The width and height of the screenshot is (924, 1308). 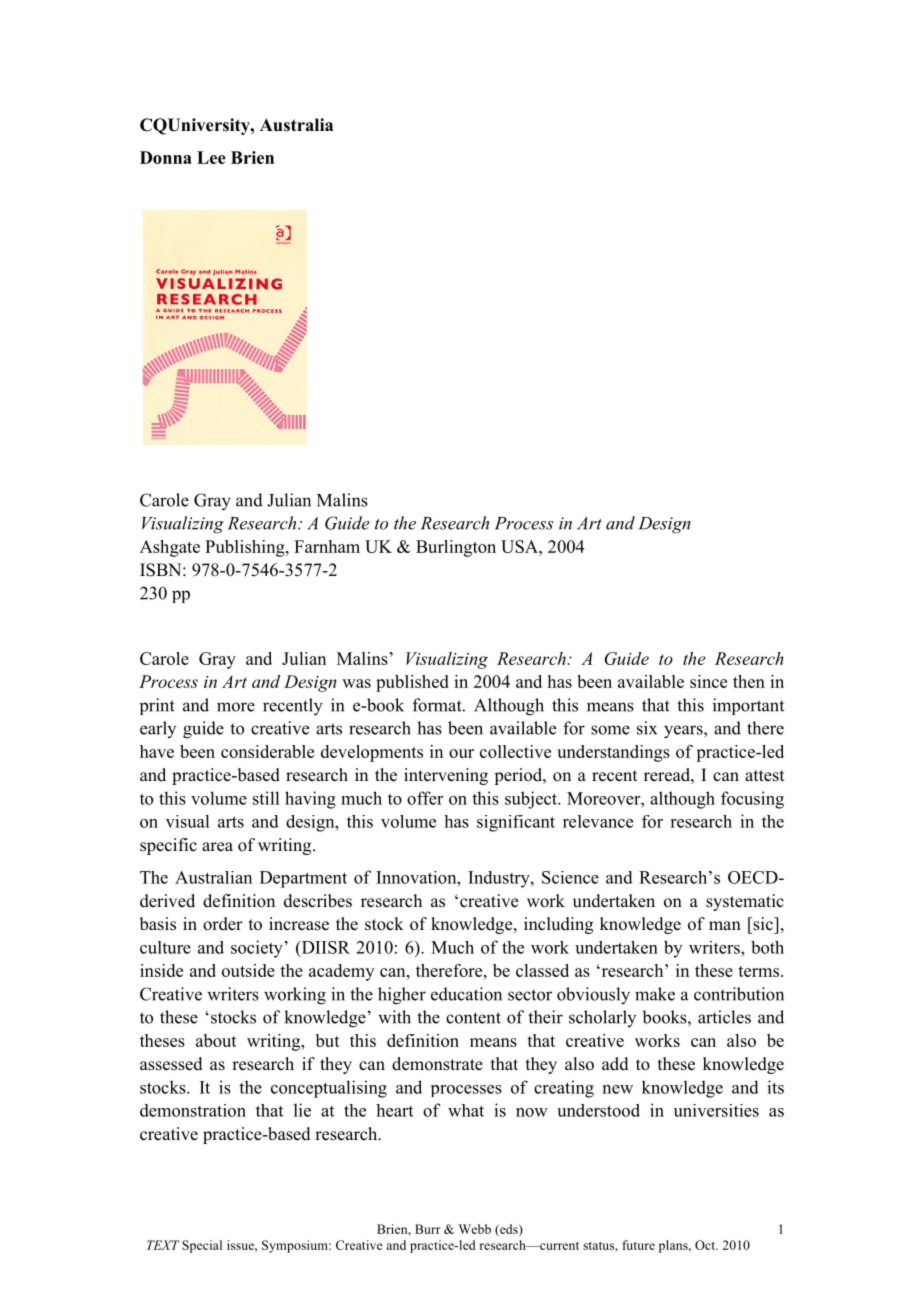 I want to click on Lee, so click(x=211, y=157).
